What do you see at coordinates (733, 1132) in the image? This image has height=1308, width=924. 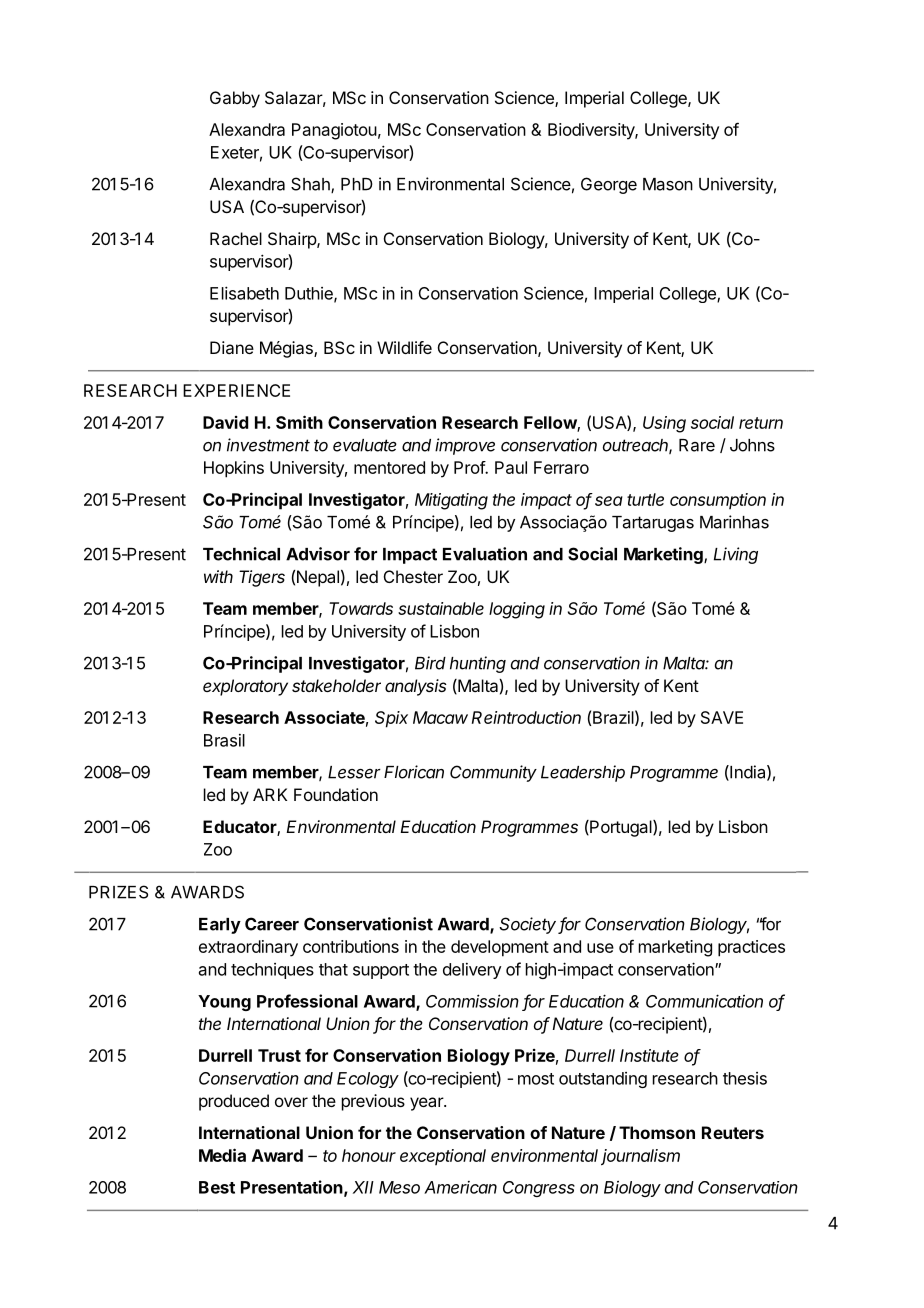 I see `Reuters` at bounding box center [733, 1132].
